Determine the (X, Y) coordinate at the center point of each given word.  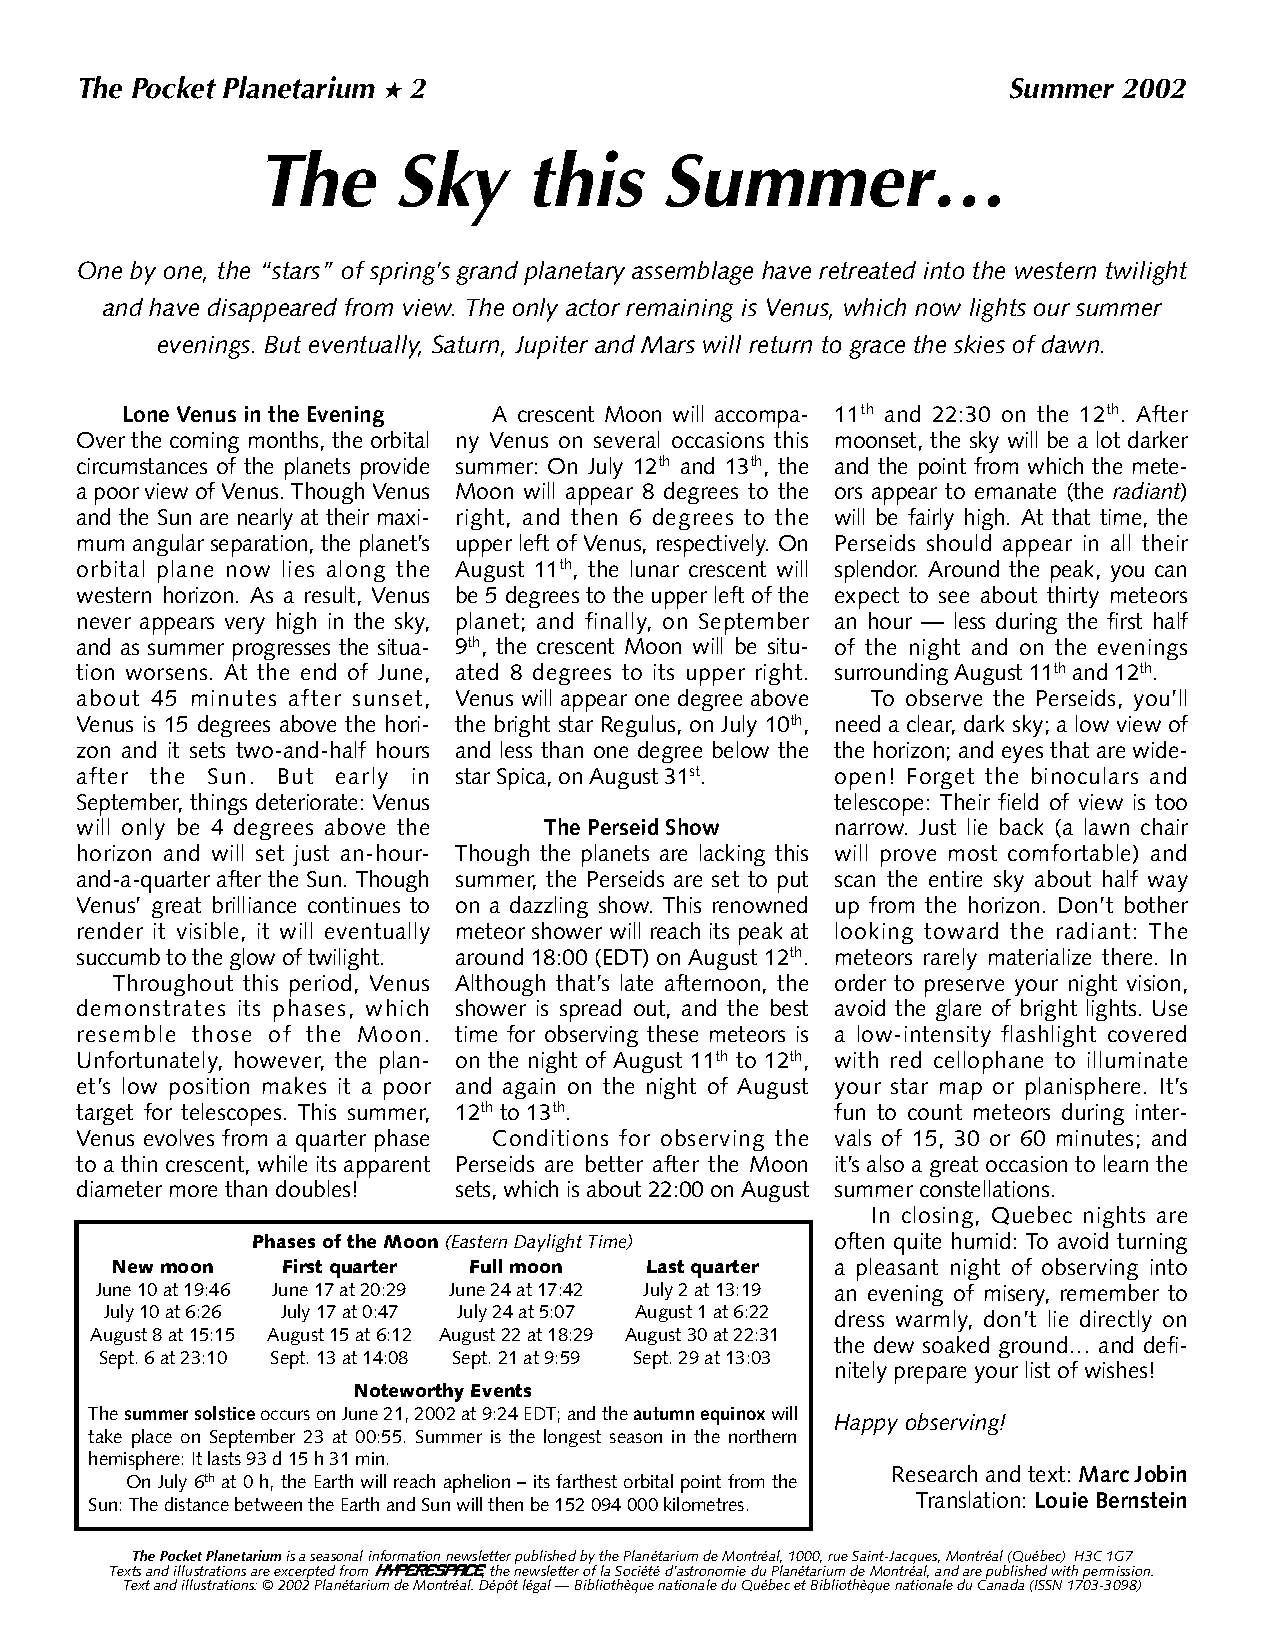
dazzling (549, 907)
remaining (679, 310)
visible (207, 930)
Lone (146, 414)
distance (197, 1504)
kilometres (704, 1504)
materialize (1040, 956)
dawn (1072, 344)
